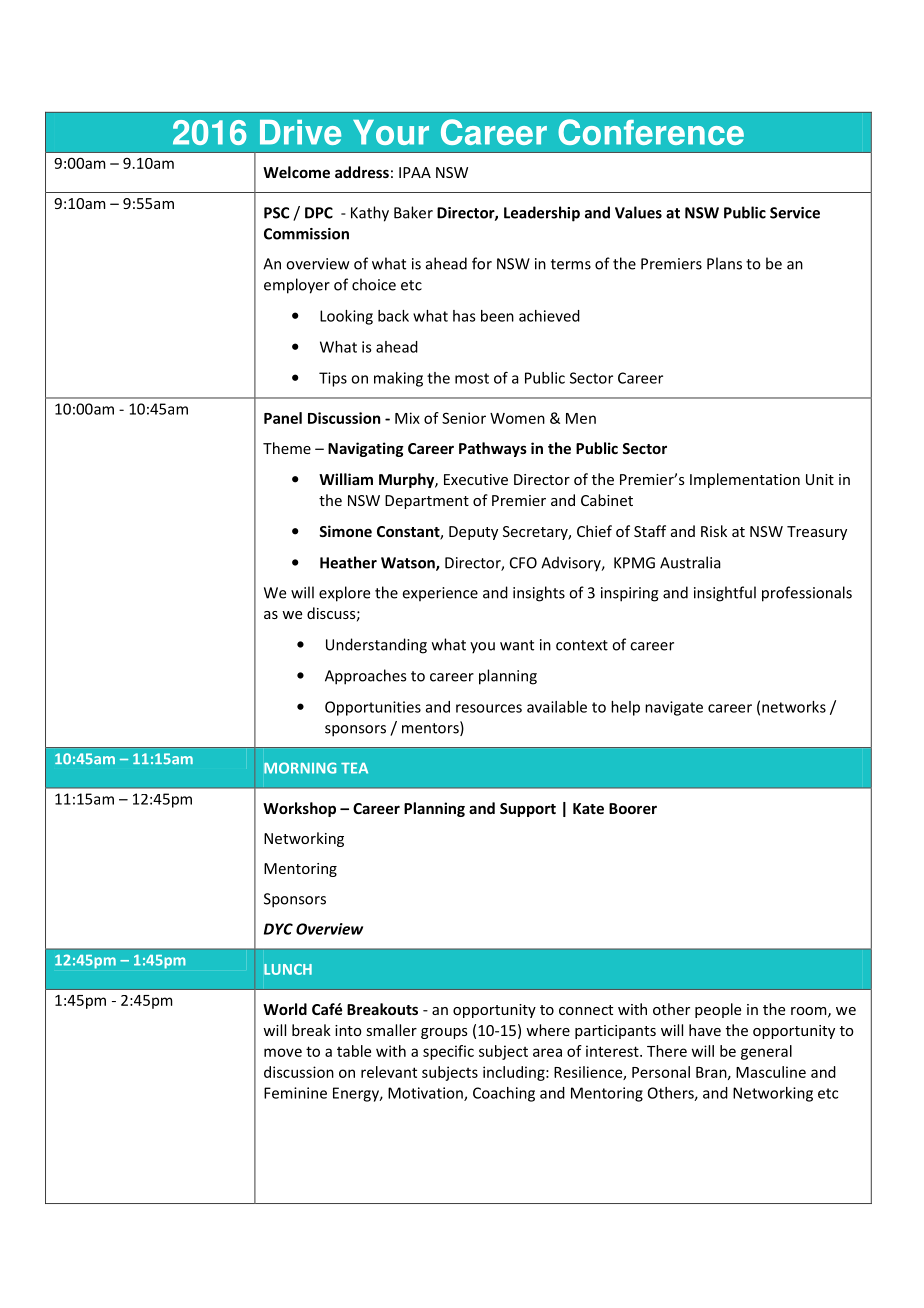  Describe the element at coordinates (528, 810) in the document. I see `Support` at that location.
